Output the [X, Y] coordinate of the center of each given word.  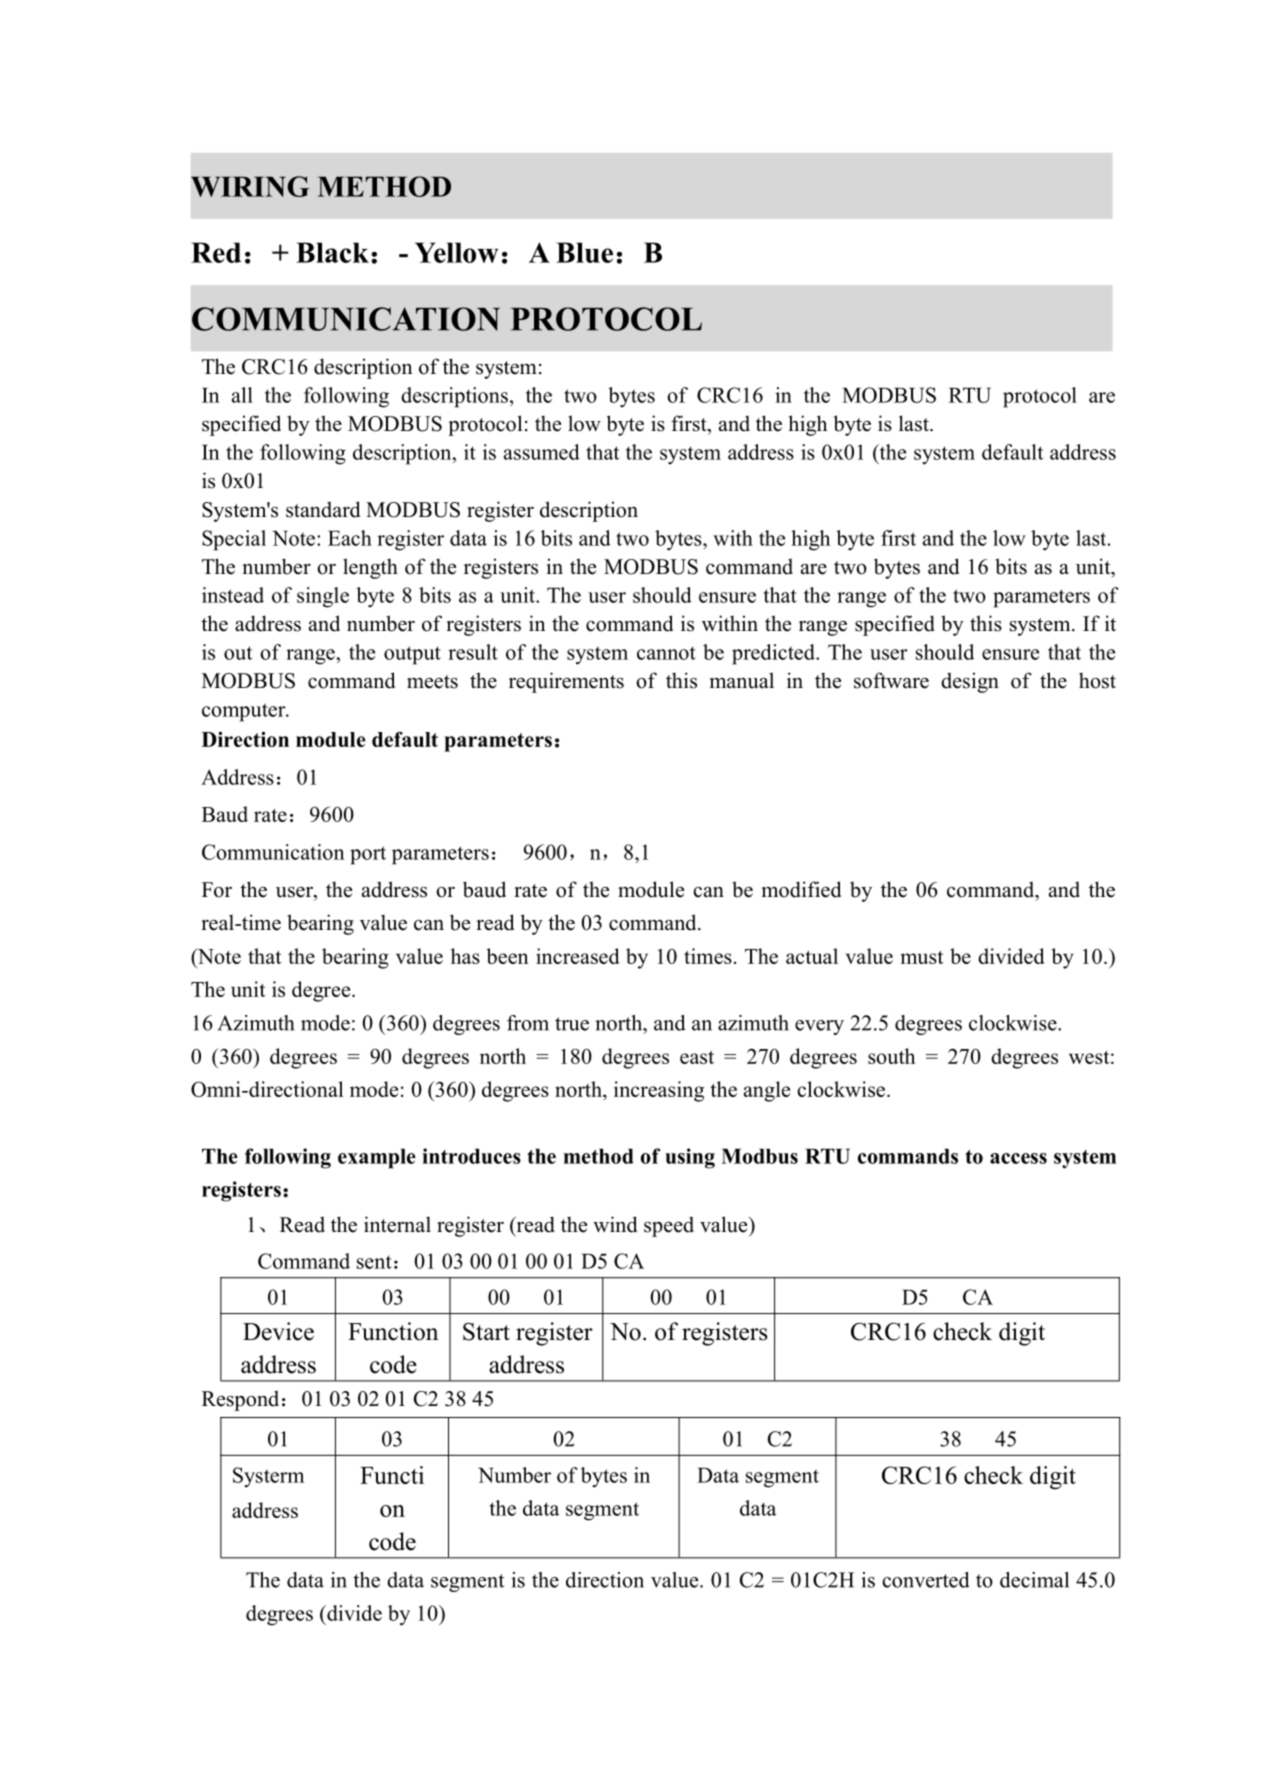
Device [278, 1331]
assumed [542, 452]
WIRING [250, 186]
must [921, 957]
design [970, 682]
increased [578, 956]
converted [926, 1580]
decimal [1034, 1580]
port [368, 855]
